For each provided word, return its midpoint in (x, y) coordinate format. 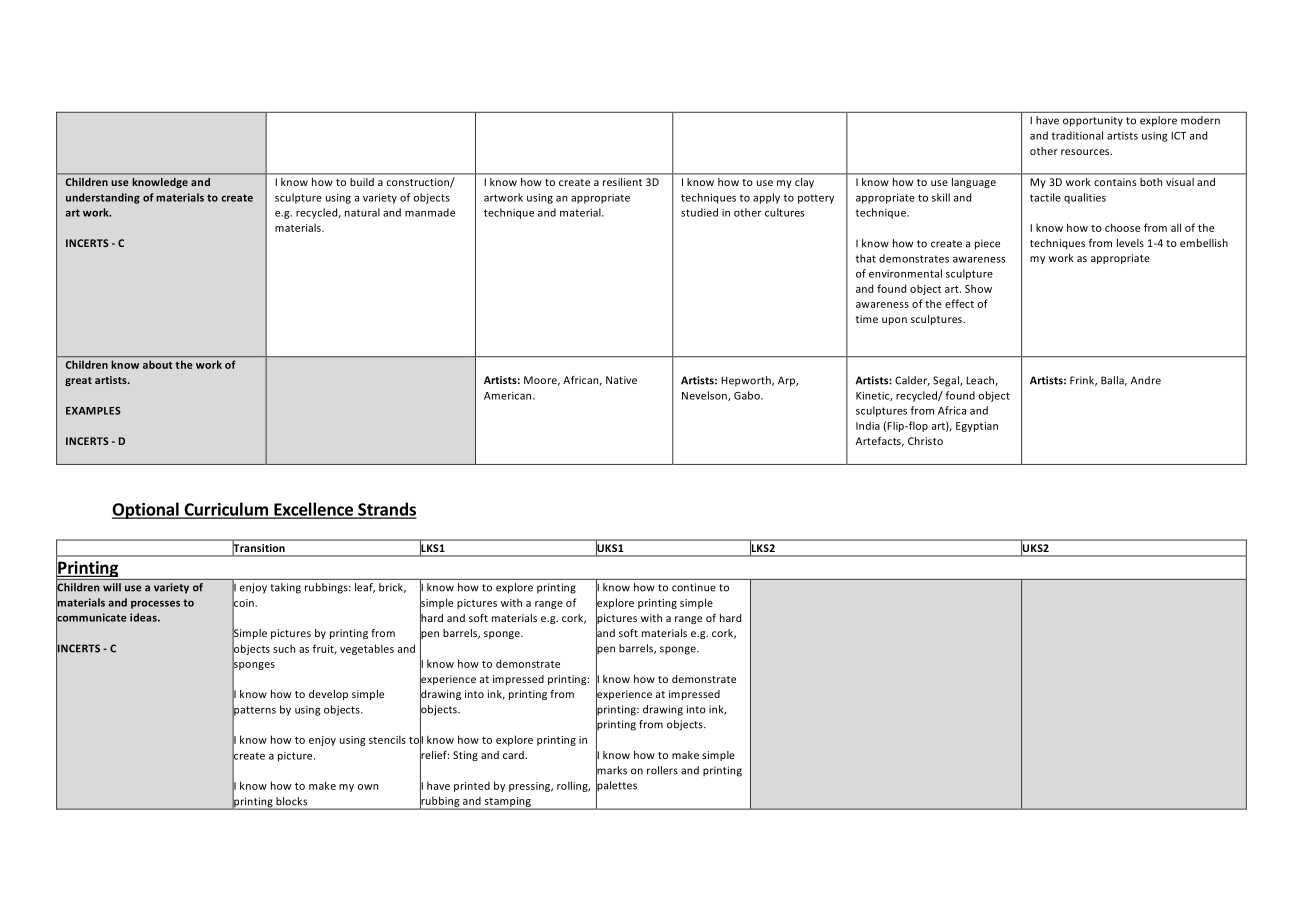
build (362, 182)
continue (694, 587)
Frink (1083, 381)
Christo (925, 441)
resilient (622, 182)
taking (286, 588)
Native (621, 380)
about (157, 364)
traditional (1077, 135)
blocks (291, 801)
